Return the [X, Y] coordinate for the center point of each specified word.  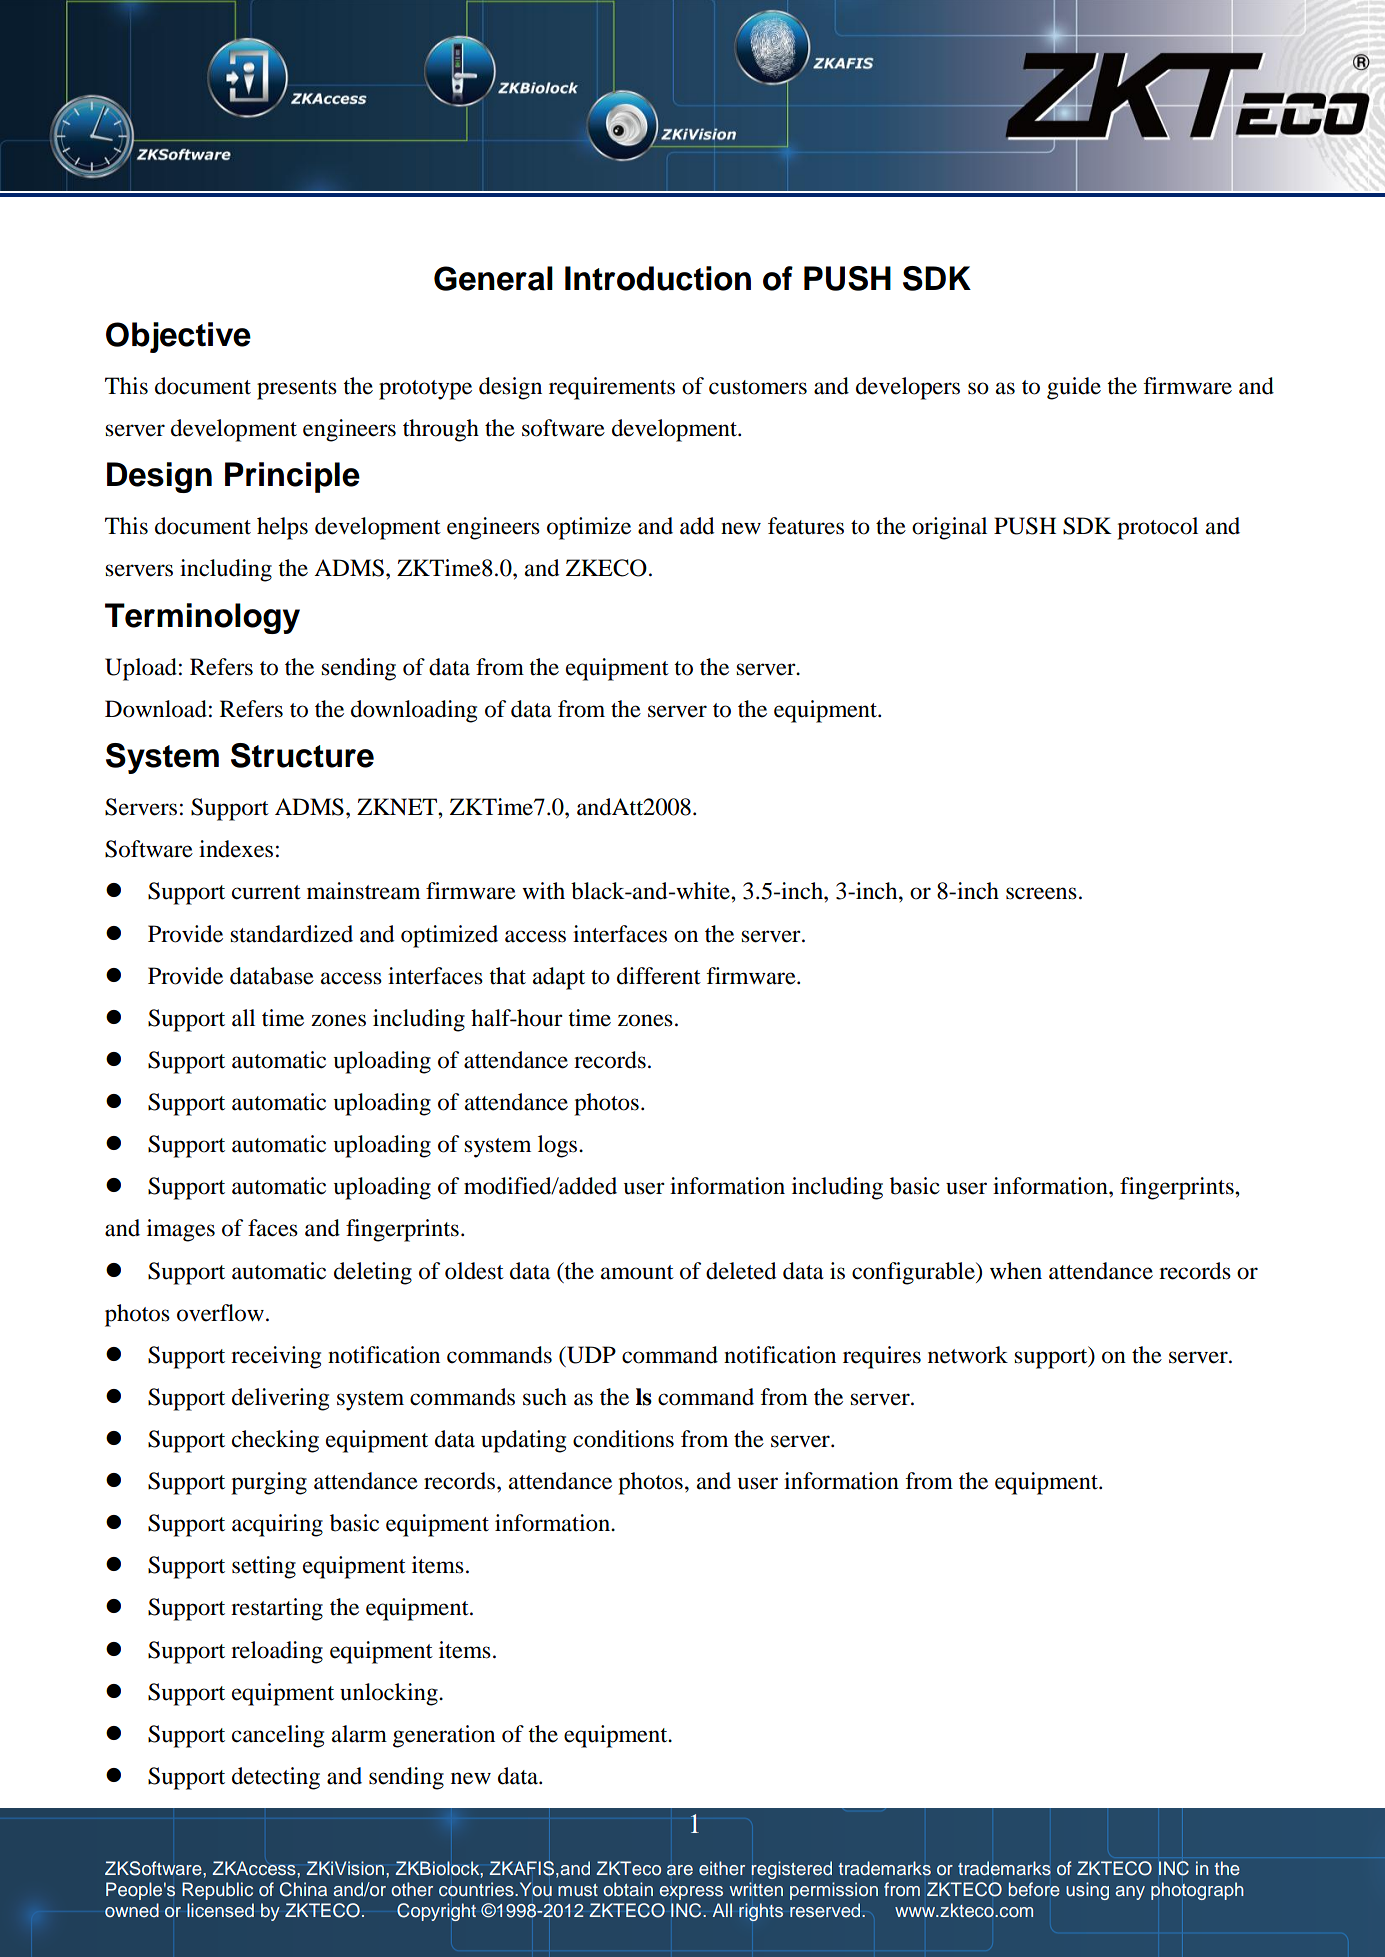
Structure [302, 755]
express [691, 1893]
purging [269, 1483]
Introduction [658, 278]
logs [559, 1146]
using [1087, 1891]
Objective [178, 337]
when [1016, 1271]
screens [1041, 893]
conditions [623, 1439]
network [968, 1355]
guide [1074, 388]
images [181, 1230]
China [303, 1889]
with [543, 891]
